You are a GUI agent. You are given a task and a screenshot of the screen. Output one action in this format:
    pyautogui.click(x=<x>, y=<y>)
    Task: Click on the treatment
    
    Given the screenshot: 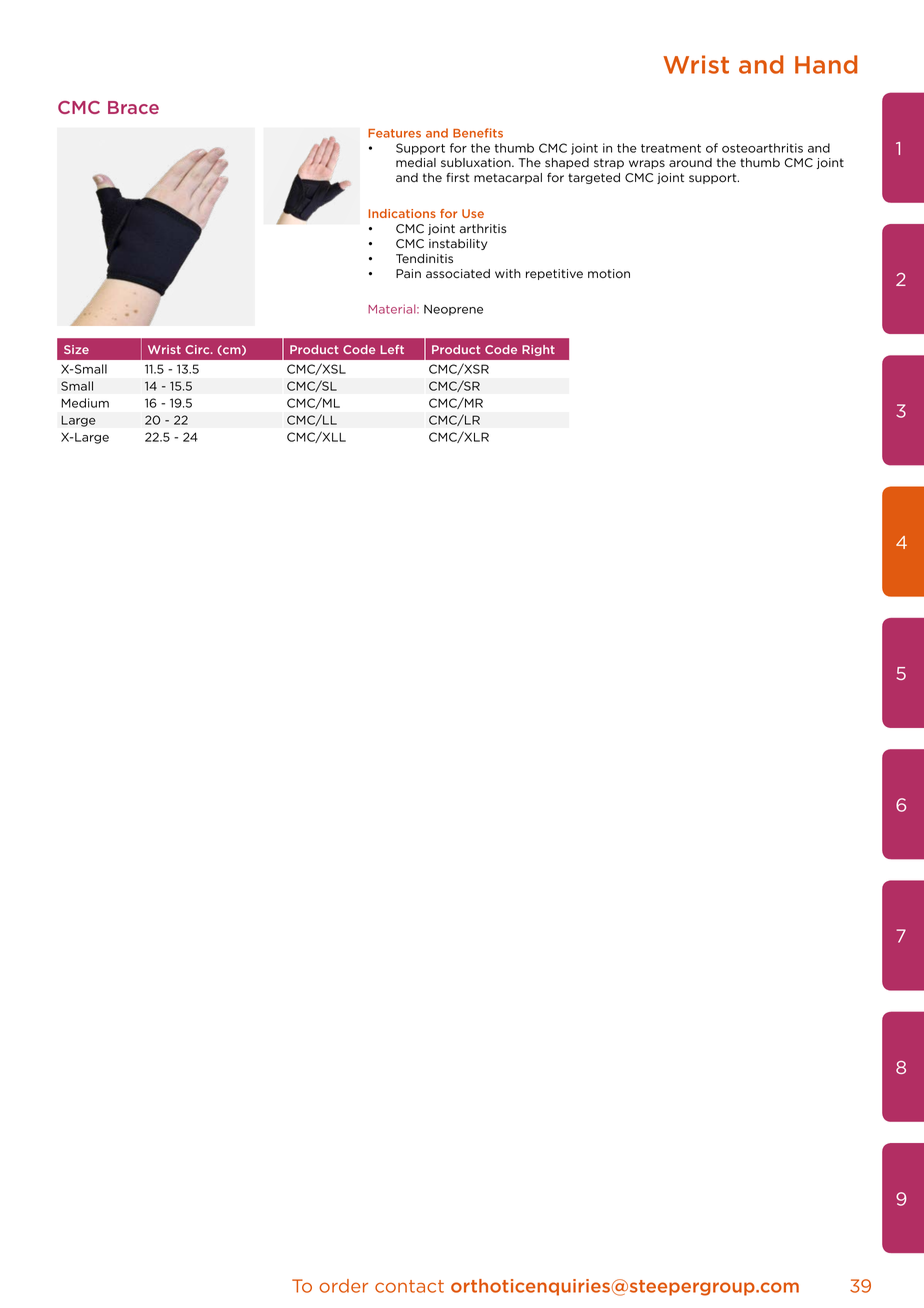 What is the action you would take?
    pyautogui.click(x=671, y=148)
